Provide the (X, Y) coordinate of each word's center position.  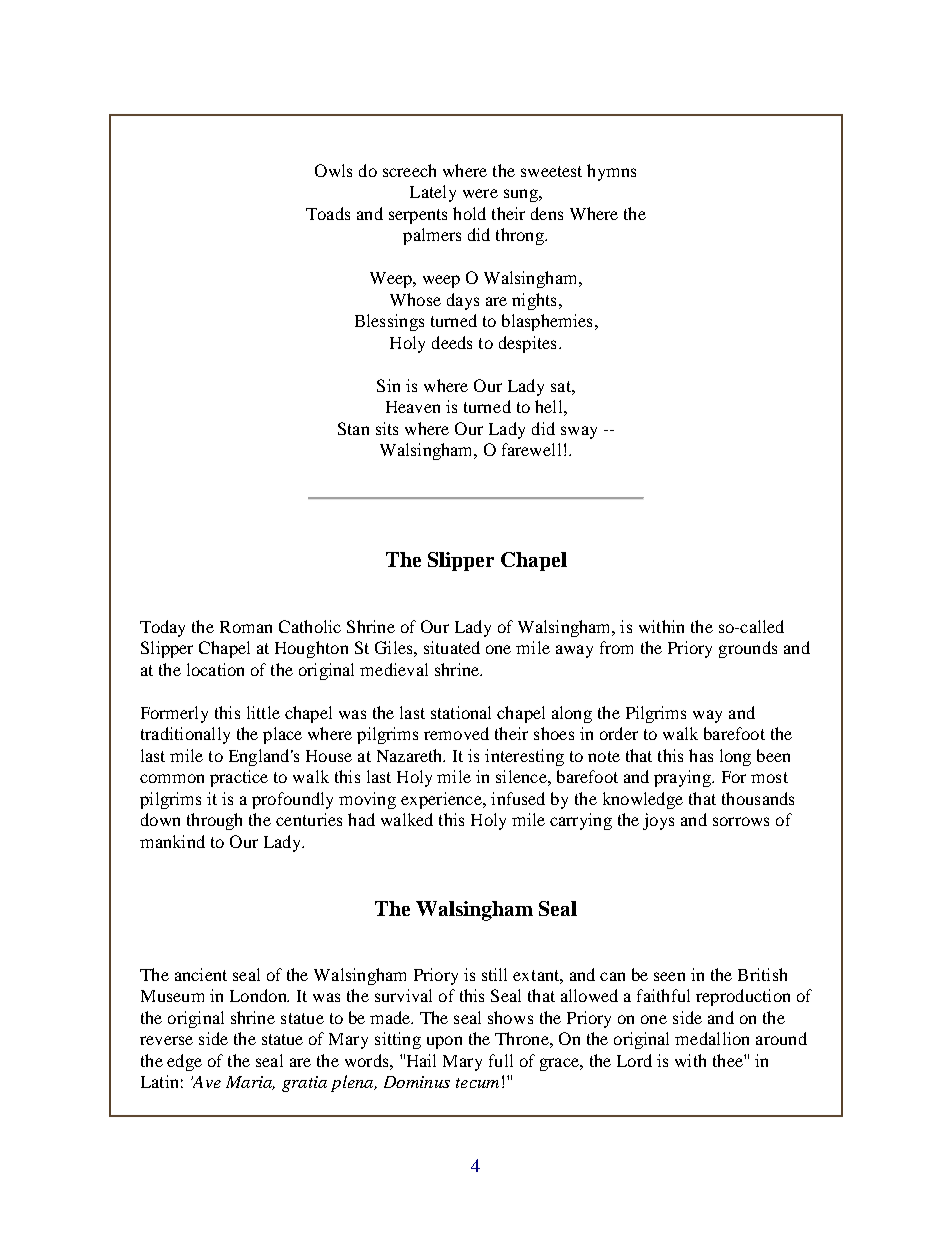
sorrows (741, 821)
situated (452, 647)
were (480, 193)
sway (579, 432)
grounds (748, 649)
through (214, 821)
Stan (353, 428)
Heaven (413, 407)
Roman (246, 627)
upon (444, 1042)
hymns (611, 172)
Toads (328, 213)
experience (442, 800)
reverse (166, 1040)
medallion (712, 1038)
